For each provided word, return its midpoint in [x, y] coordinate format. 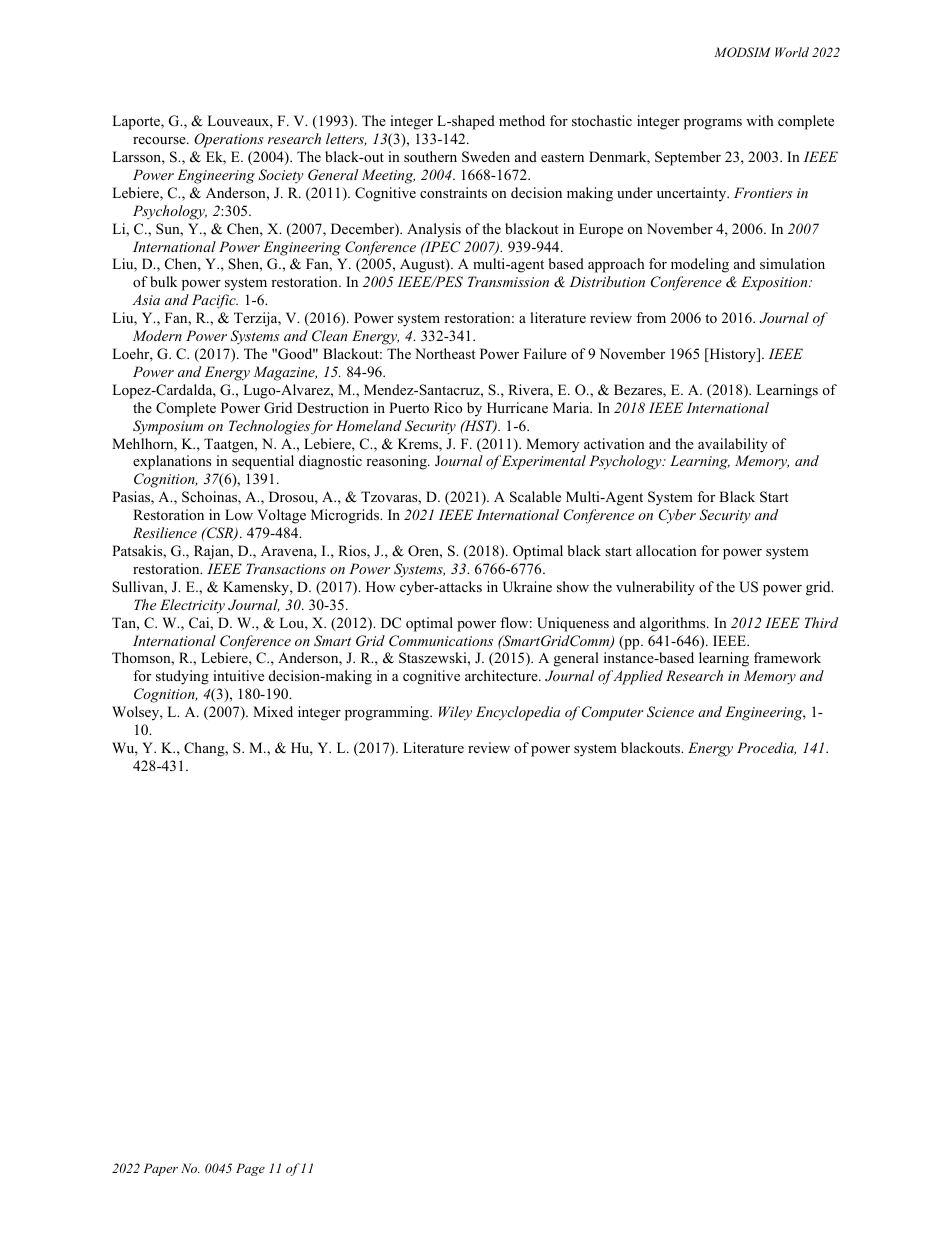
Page [250, 1169]
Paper [160, 1169]
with [760, 120]
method [522, 120]
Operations [229, 140]
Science [670, 712]
